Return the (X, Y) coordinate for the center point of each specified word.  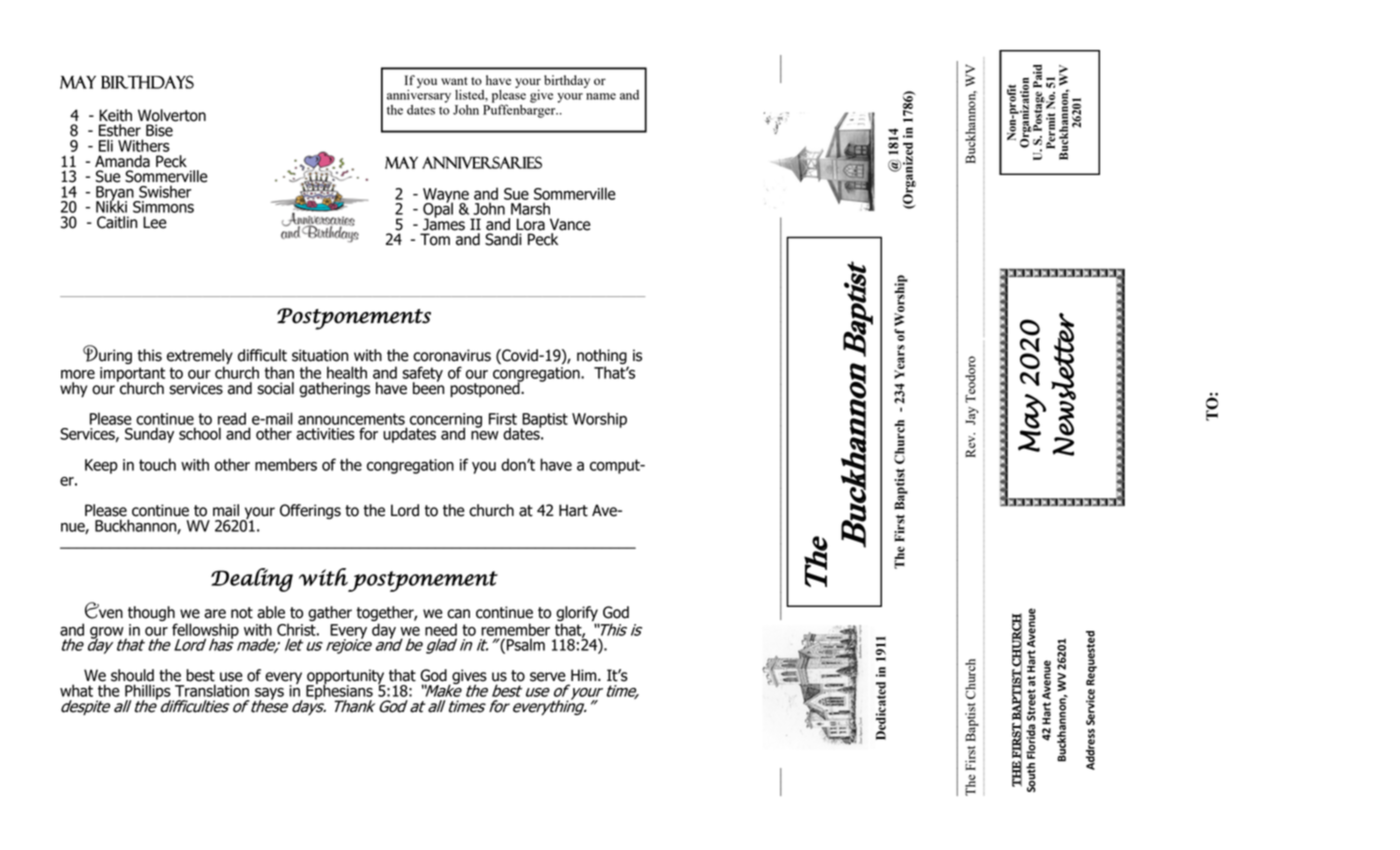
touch (157, 464)
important (132, 375)
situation (320, 355)
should (132, 675)
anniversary (419, 95)
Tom (435, 239)
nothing (603, 358)
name (601, 96)
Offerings (310, 511)
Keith (115, 115)
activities (325, 434)
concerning (446, 421)
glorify (577, 615)
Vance (570, 224)
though (152, 615)
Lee (155, 222)
